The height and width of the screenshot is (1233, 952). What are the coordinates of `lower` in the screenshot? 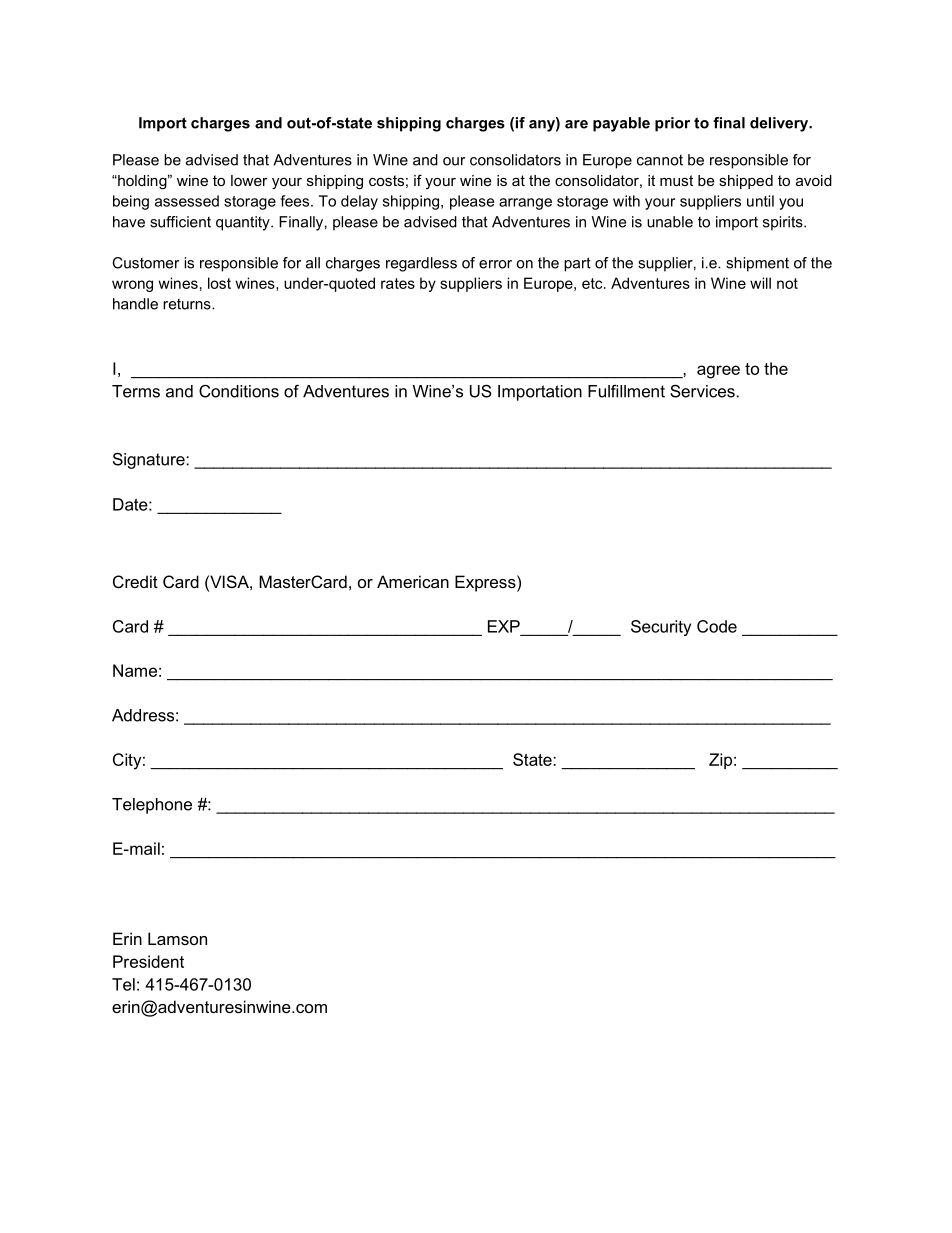 It's located at (249, 180).
